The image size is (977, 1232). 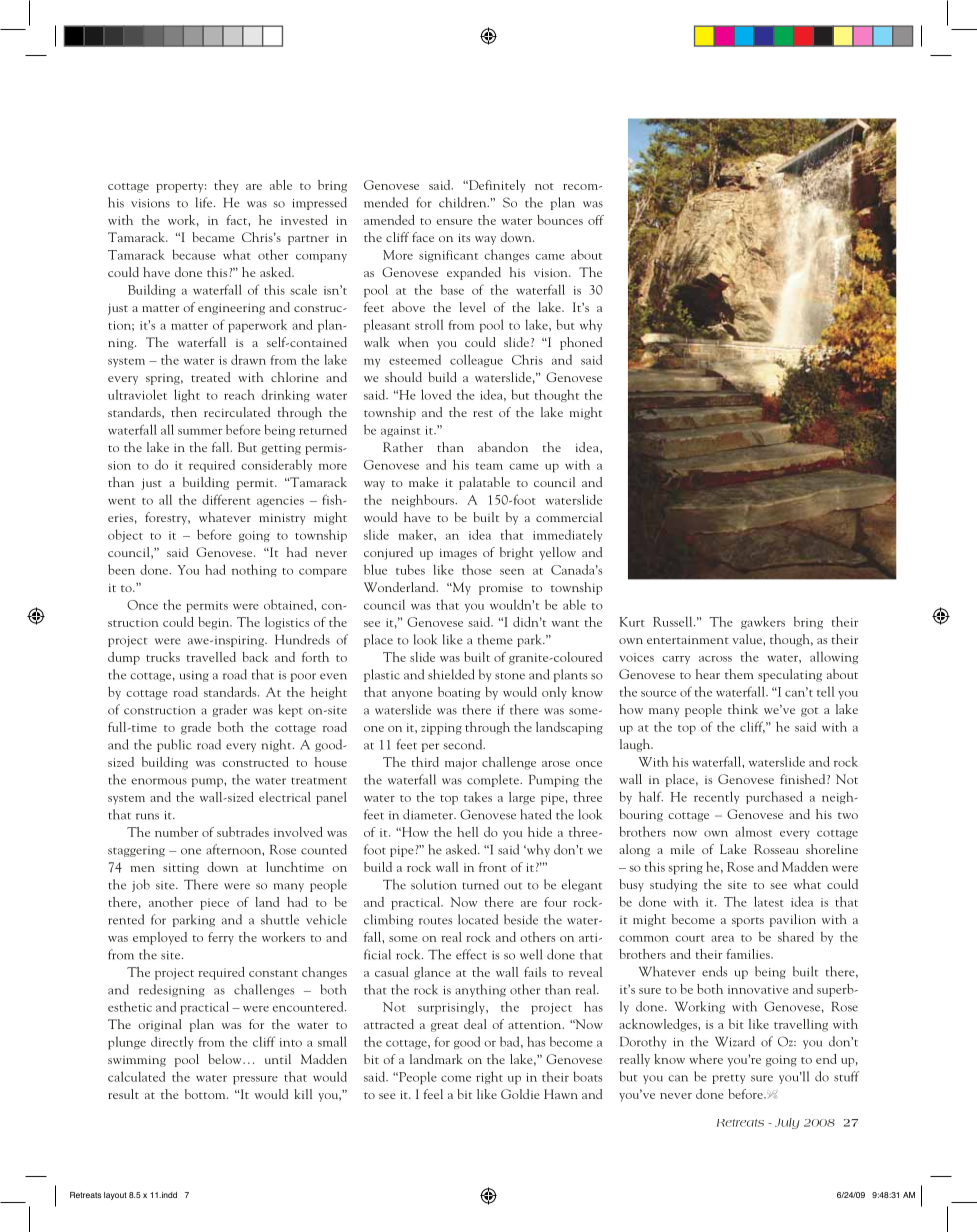 I want to click on children, so click(x=464, y=202).
